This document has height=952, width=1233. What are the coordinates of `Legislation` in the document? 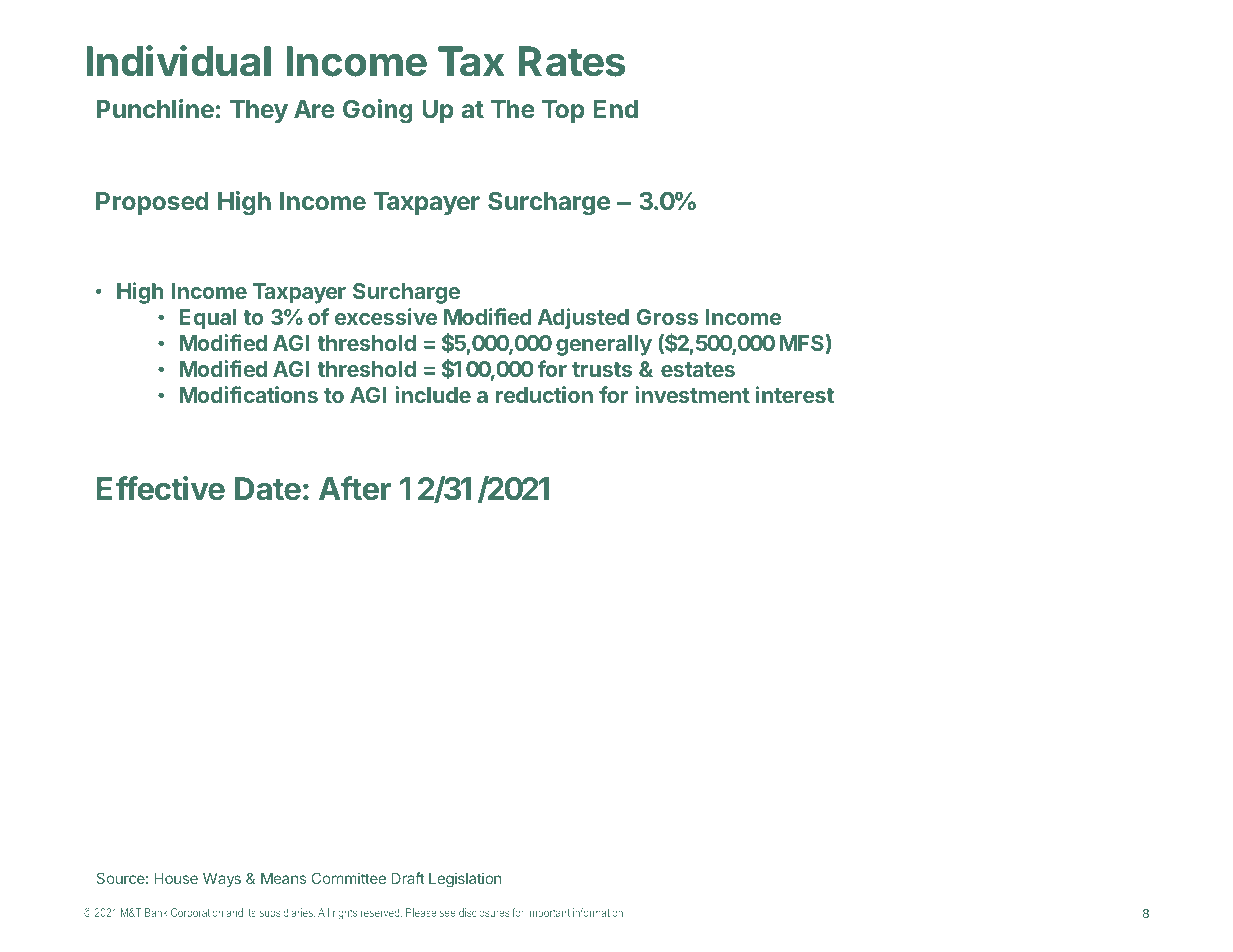 It's located at (465, 881).
